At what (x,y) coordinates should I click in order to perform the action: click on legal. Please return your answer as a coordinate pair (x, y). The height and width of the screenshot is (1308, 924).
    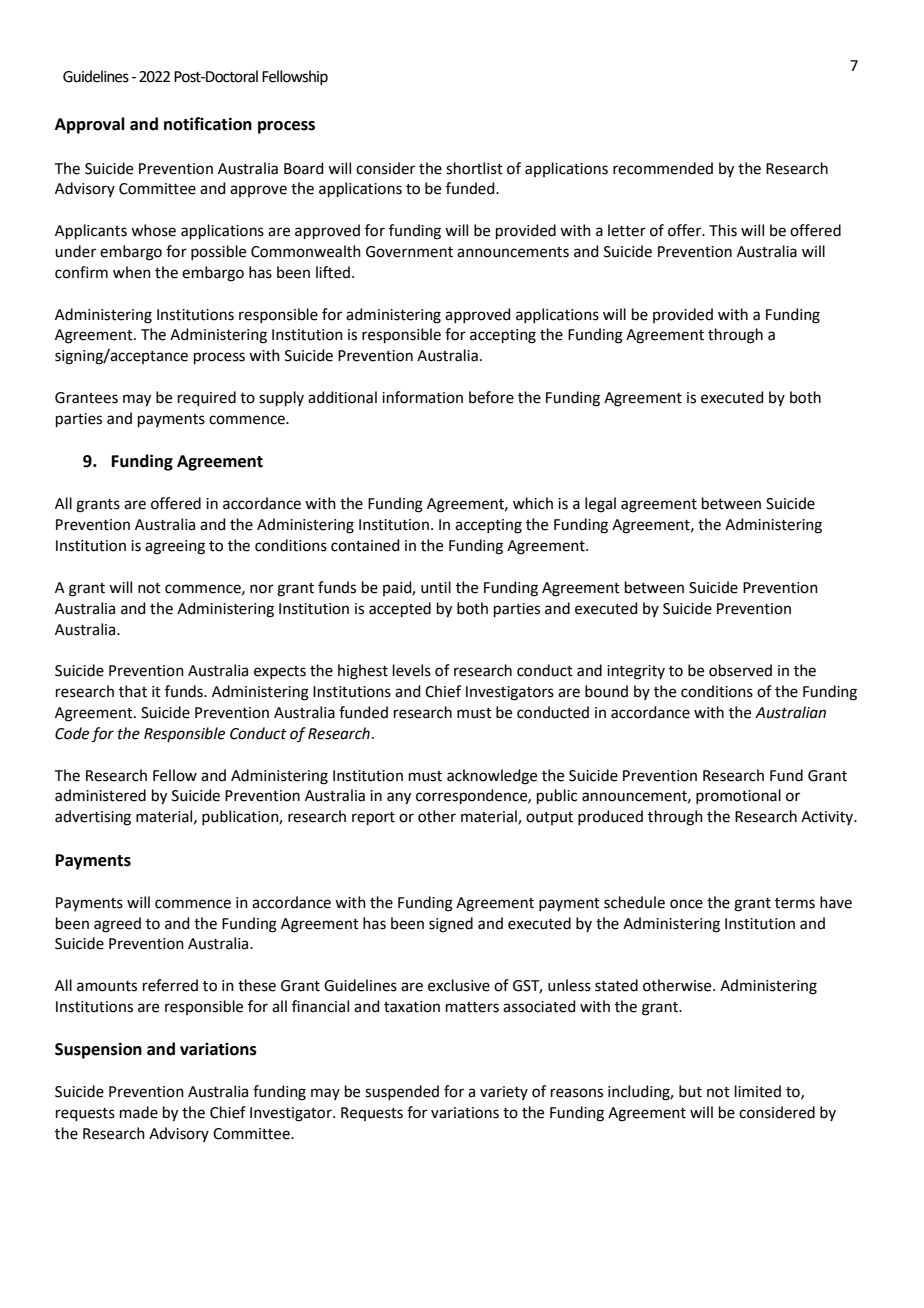
    Looking at the image, I should click on (600, 505).
